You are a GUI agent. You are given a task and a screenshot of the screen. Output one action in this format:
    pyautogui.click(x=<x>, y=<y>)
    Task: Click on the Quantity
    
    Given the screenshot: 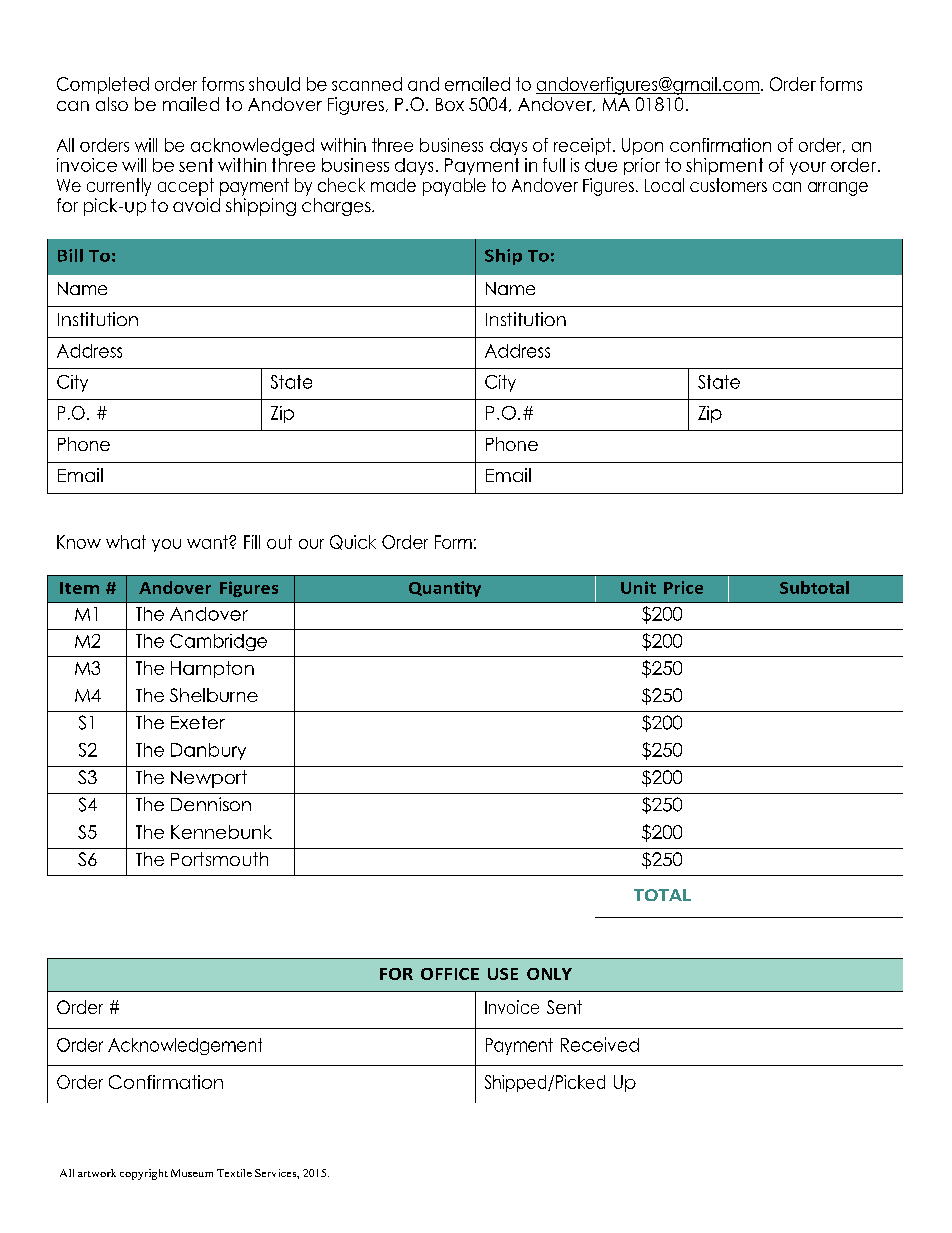 What is the action you would take?
    pyautogui.click(x=445, y=589)
